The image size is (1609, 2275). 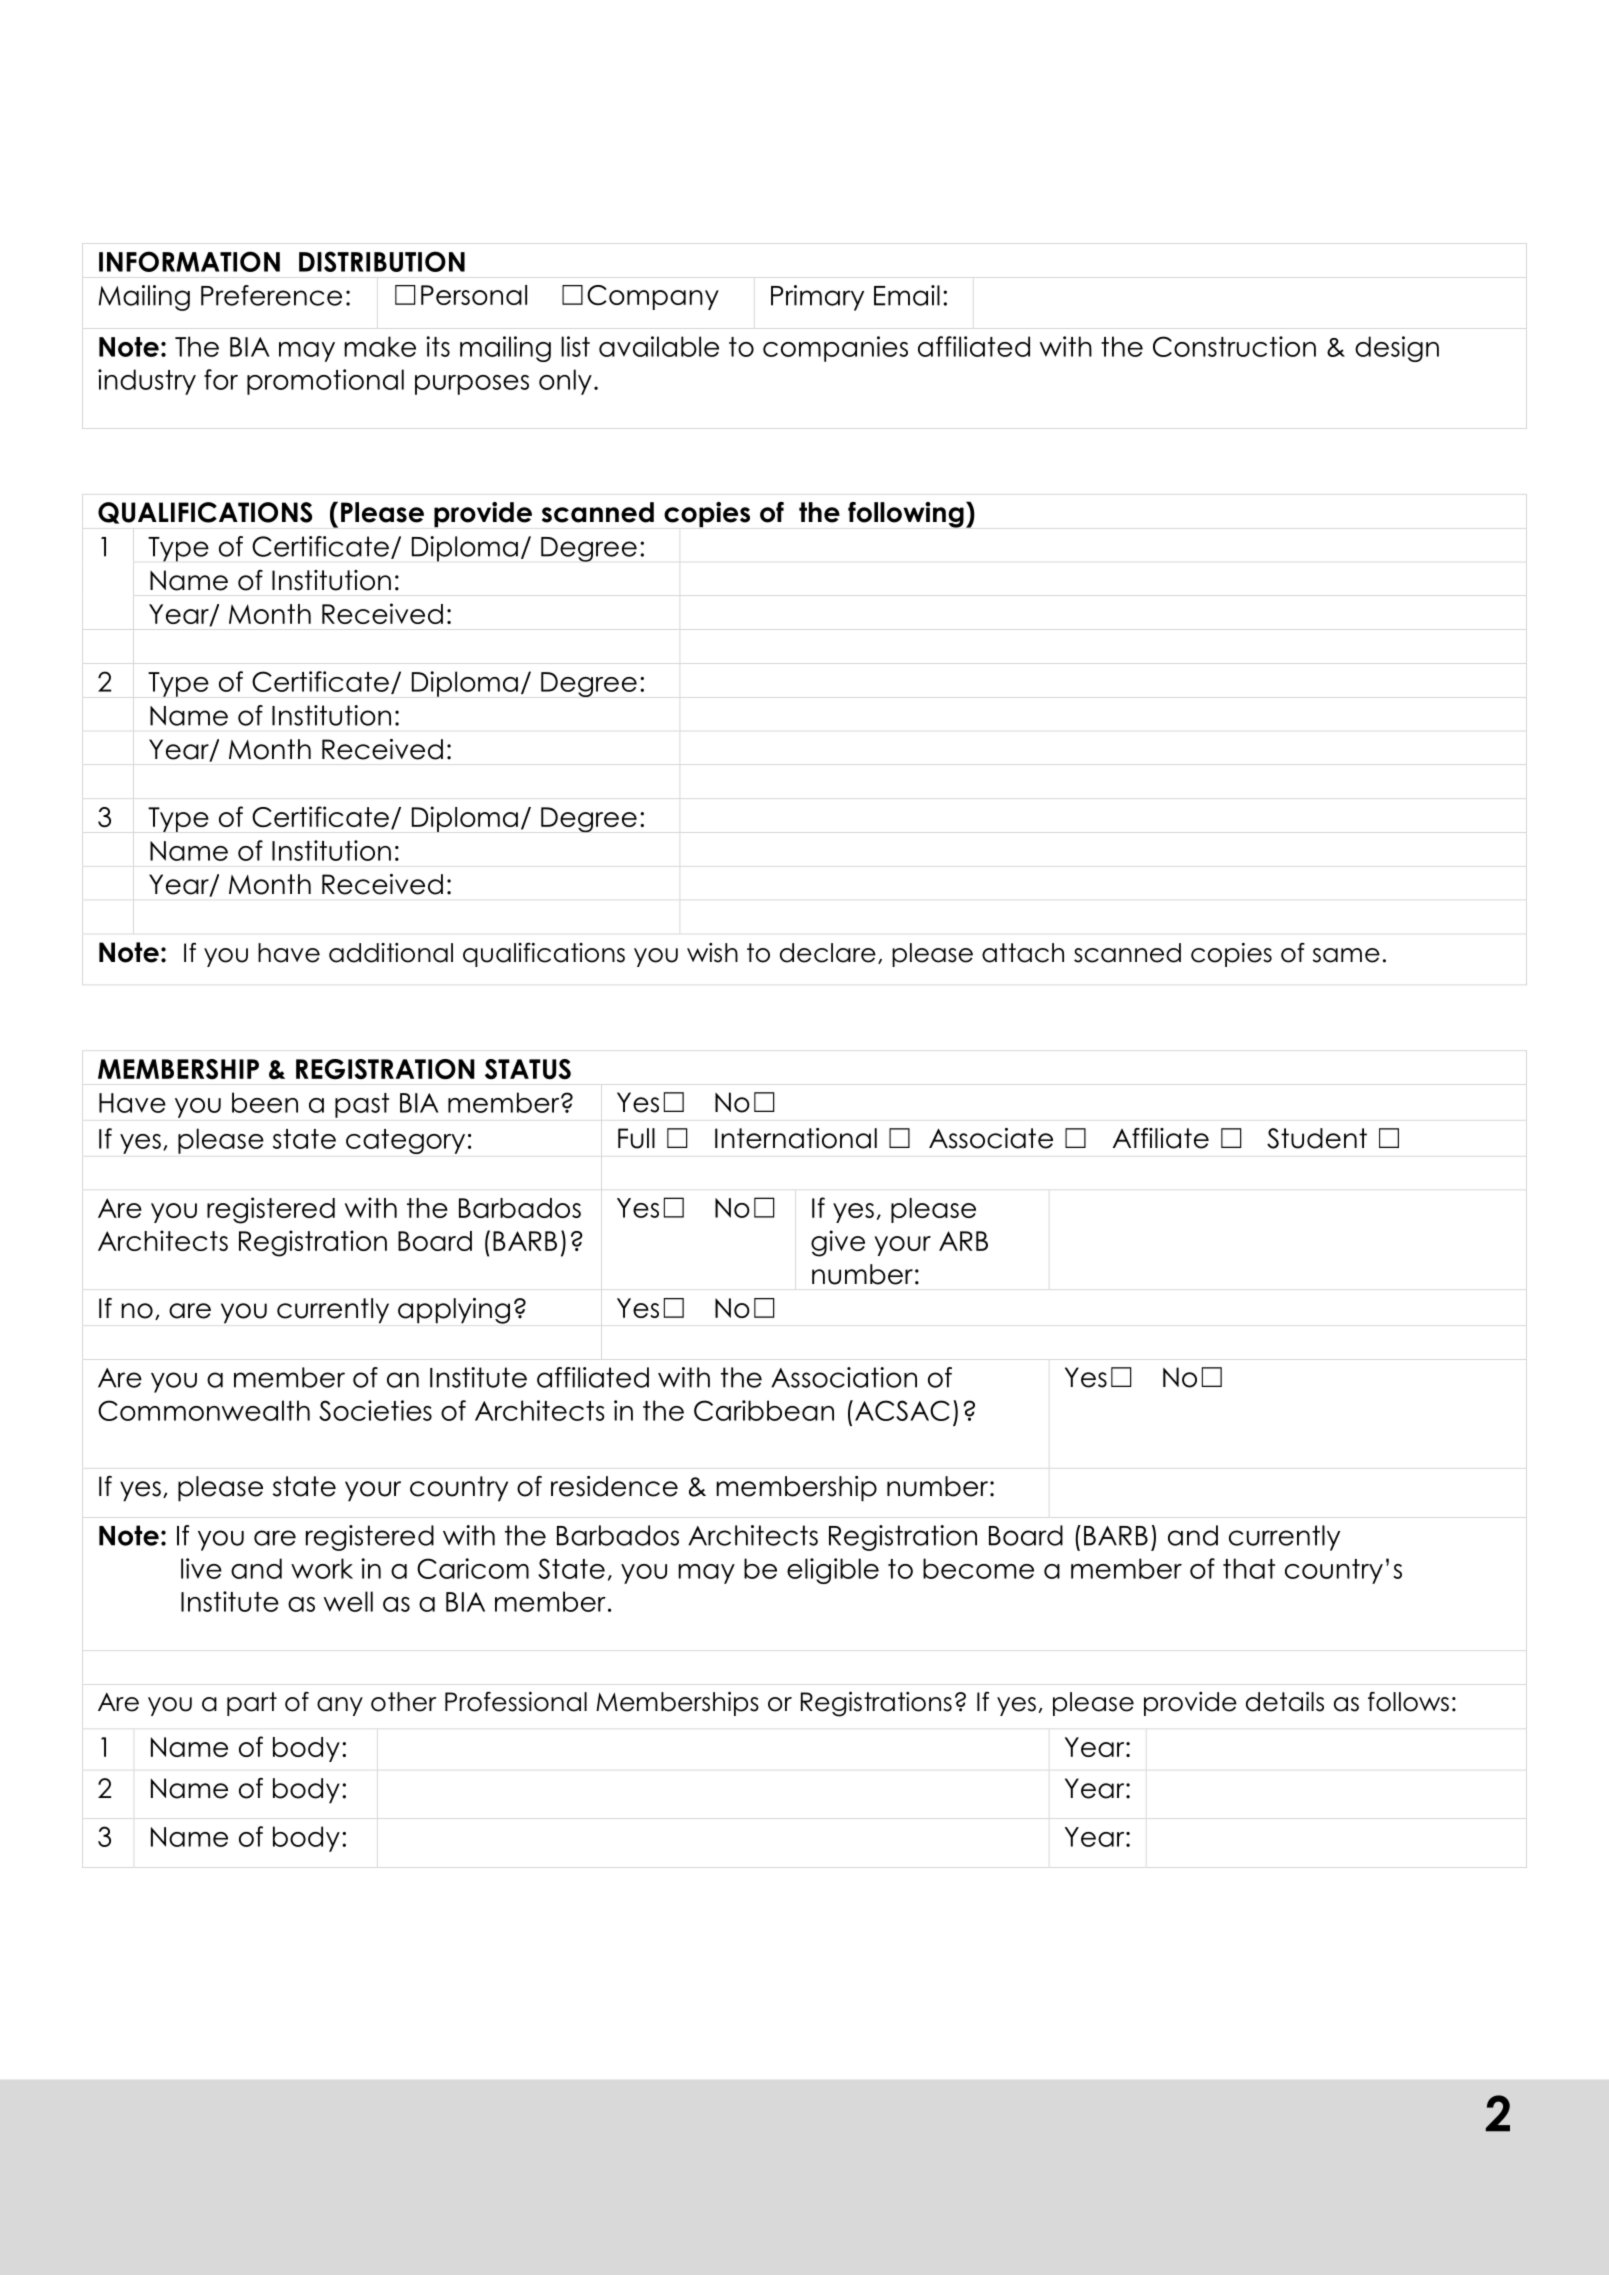 What do you see at coordinates (325, 382) in the screenshot?
I see `promotional` at bounding box center [325, 382].
